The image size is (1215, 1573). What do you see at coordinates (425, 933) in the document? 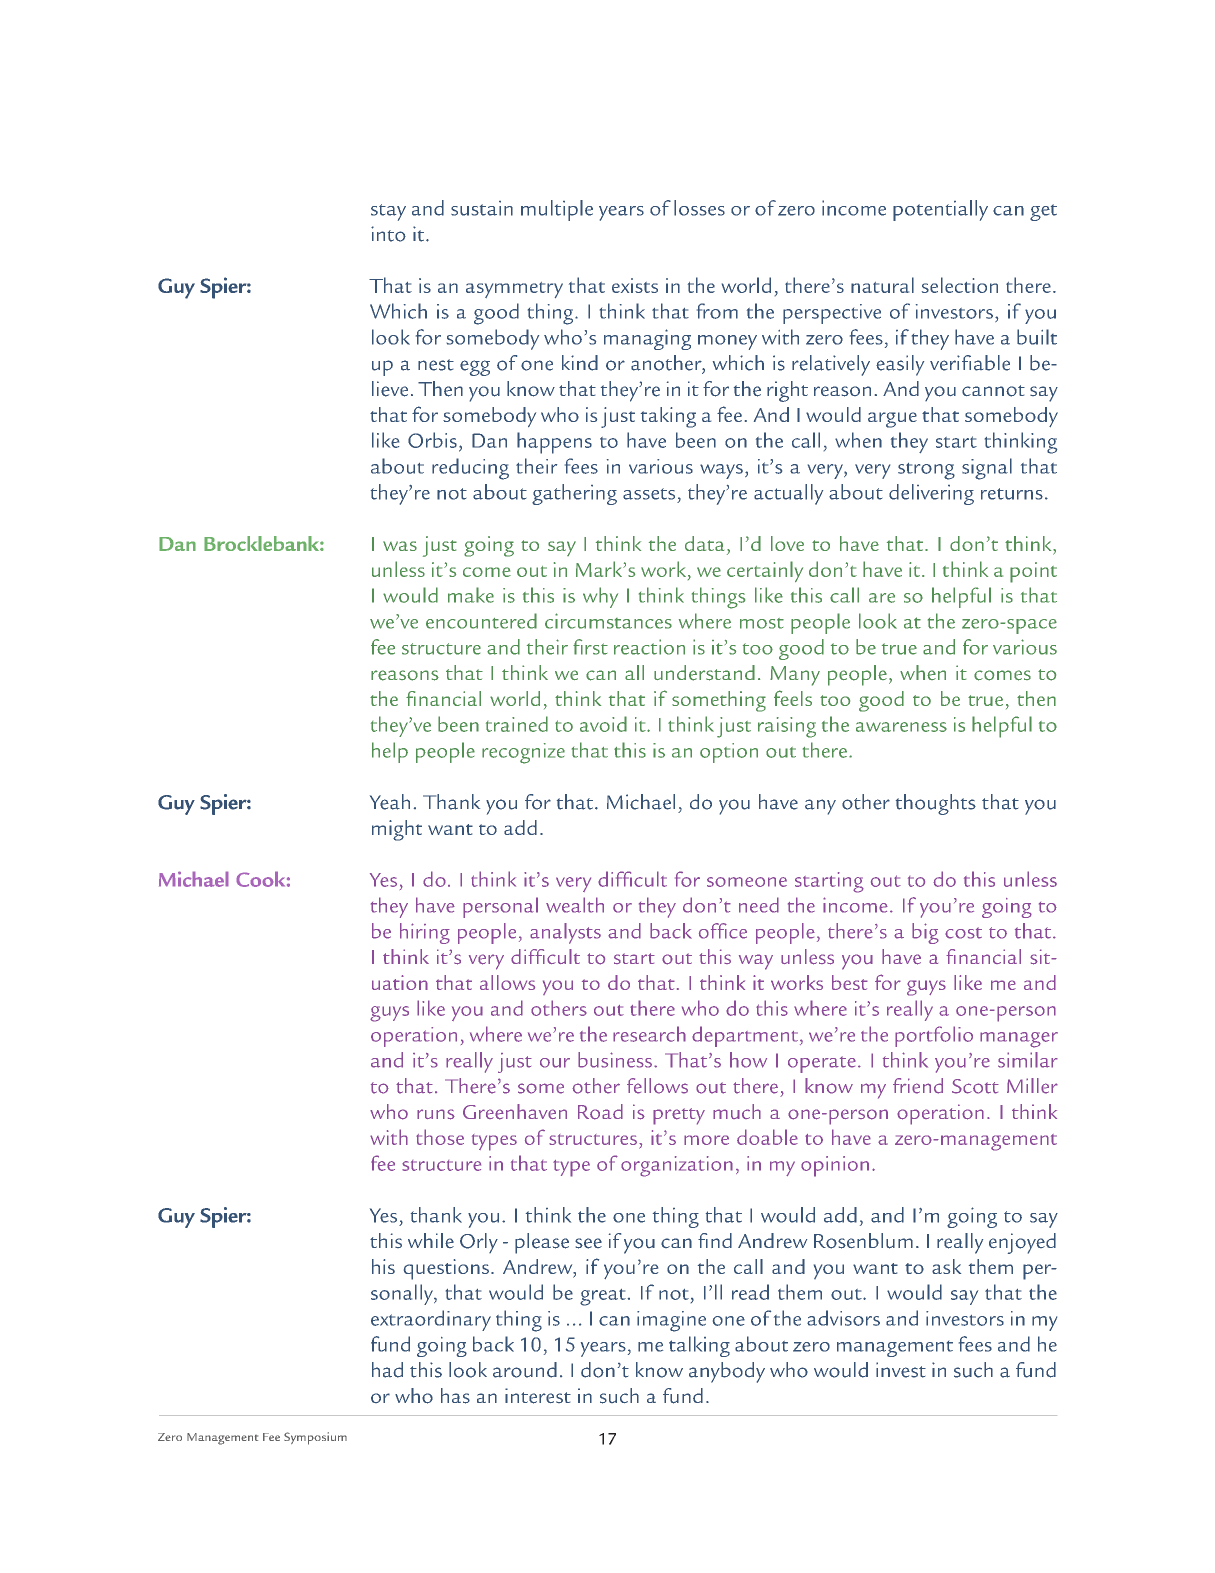
I see `hiring` at bounding box center [425, 933].
